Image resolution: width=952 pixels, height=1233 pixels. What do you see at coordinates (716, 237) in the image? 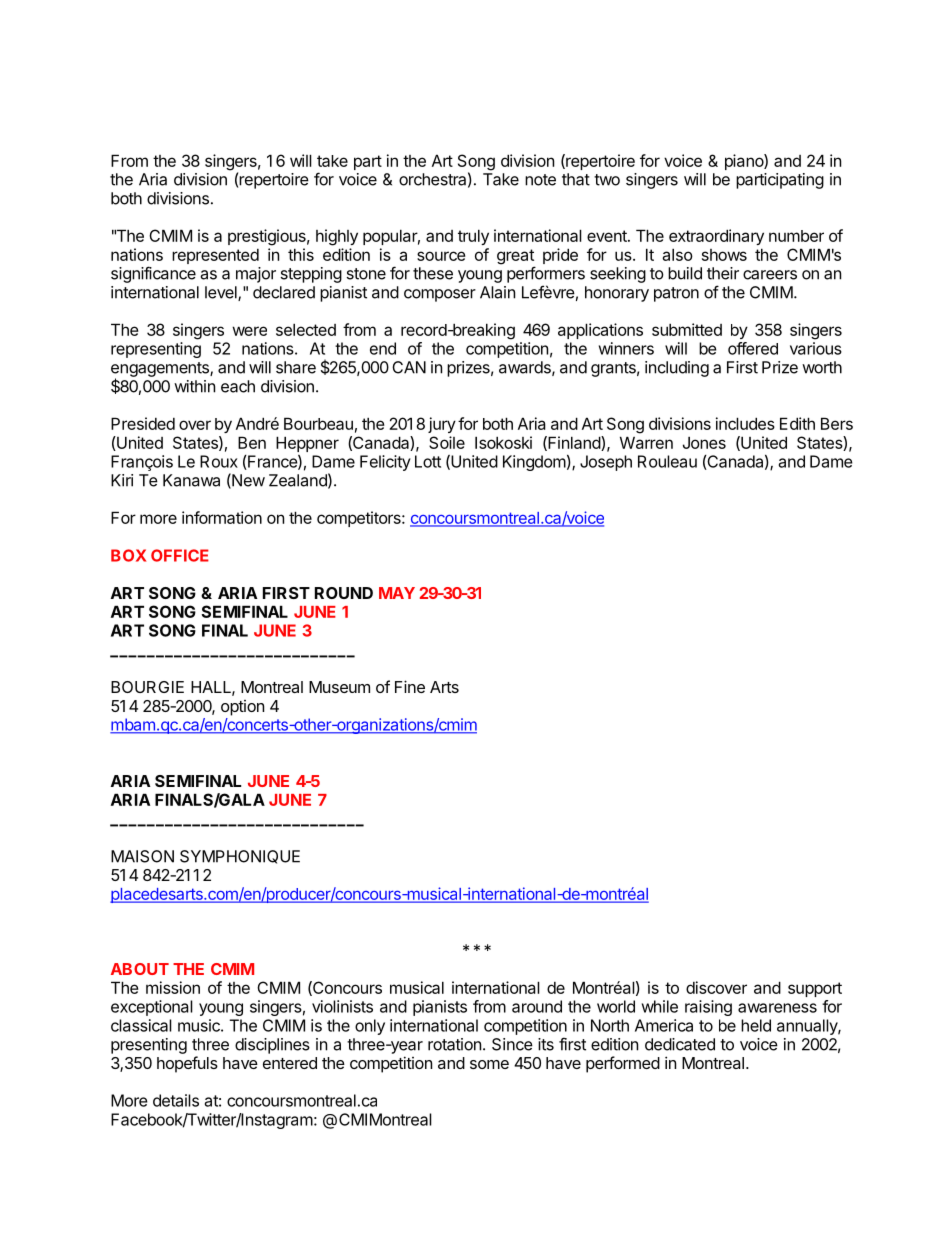
I see `extraordinary` at bounding box center [716, 237].
